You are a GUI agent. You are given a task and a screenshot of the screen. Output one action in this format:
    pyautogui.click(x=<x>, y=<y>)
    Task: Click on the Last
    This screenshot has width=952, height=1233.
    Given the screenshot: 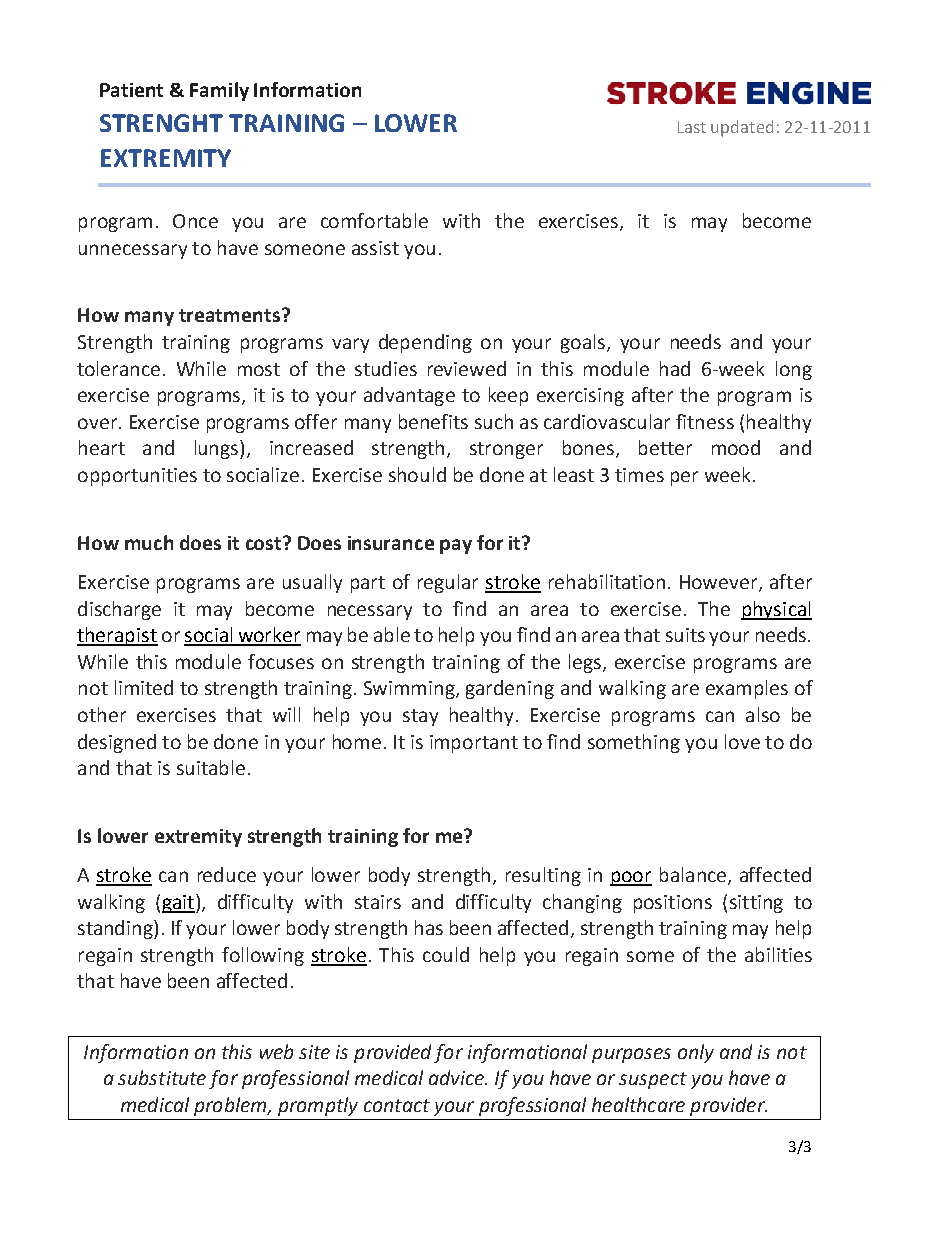 What is the action you would take?
    pyautogui.click(x=692, y=127)
